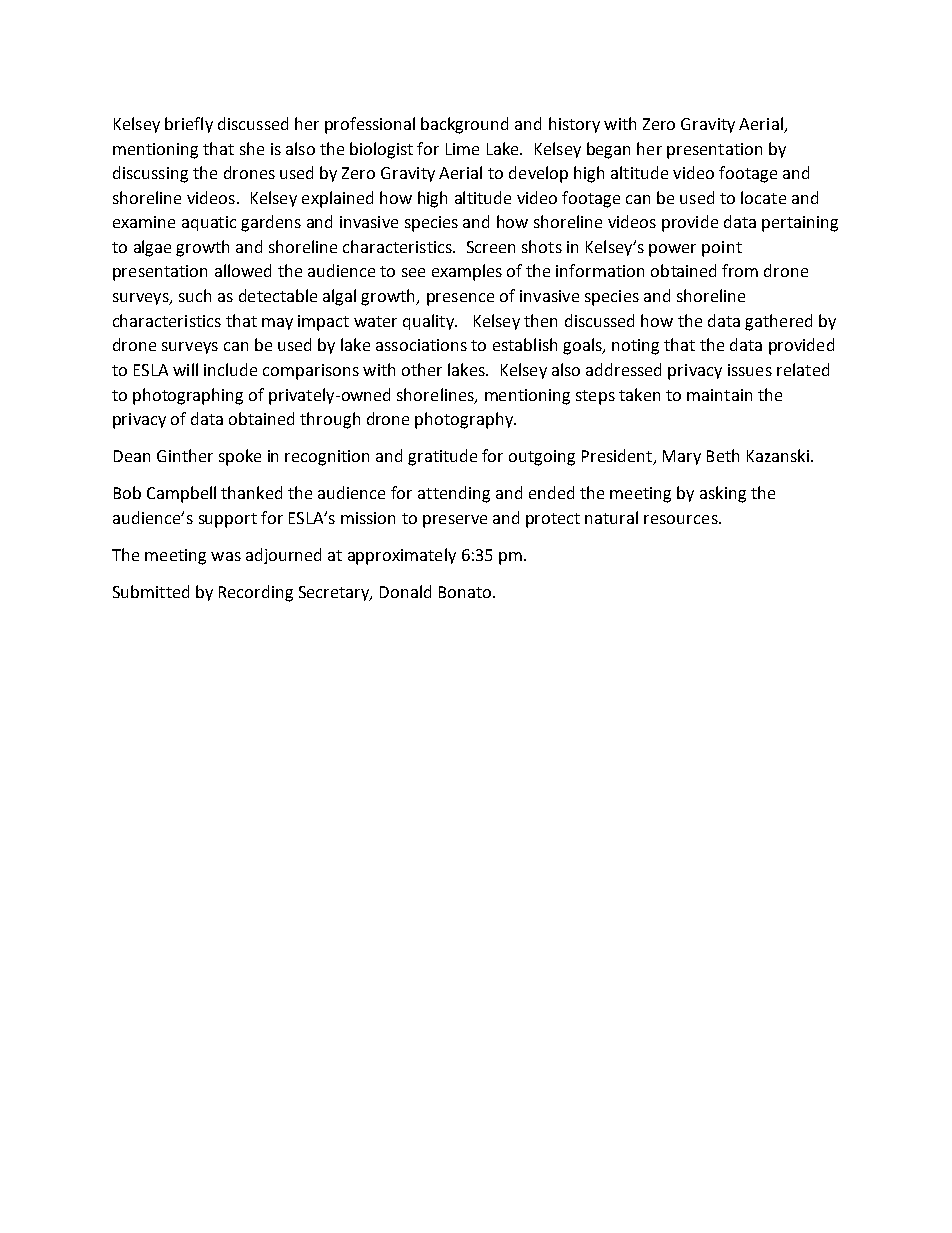 This screenshot has width=952, height=1233. I want to click on aquatic, so click(209, 223).
